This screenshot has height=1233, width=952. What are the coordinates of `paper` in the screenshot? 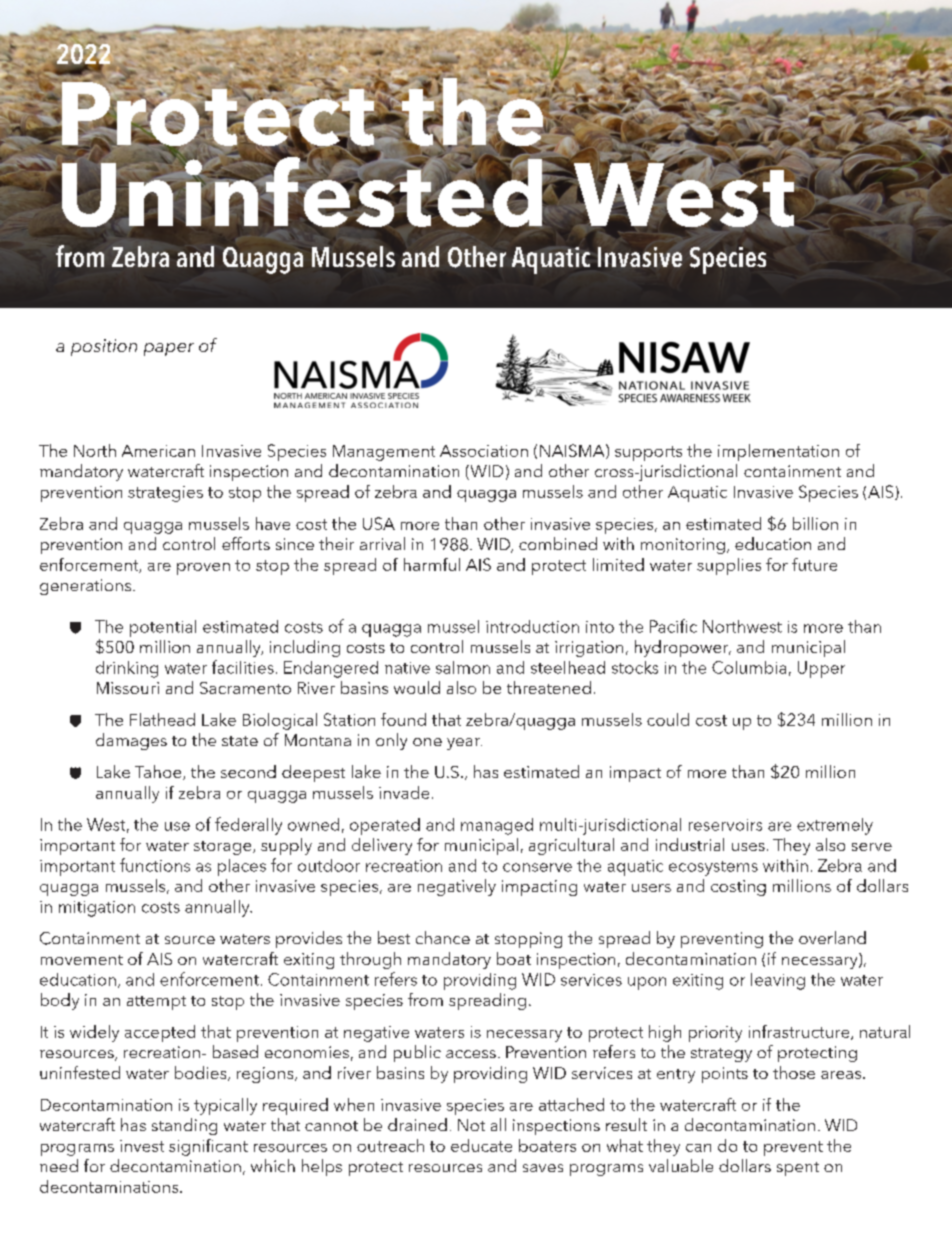 It's located at (169, 349).
